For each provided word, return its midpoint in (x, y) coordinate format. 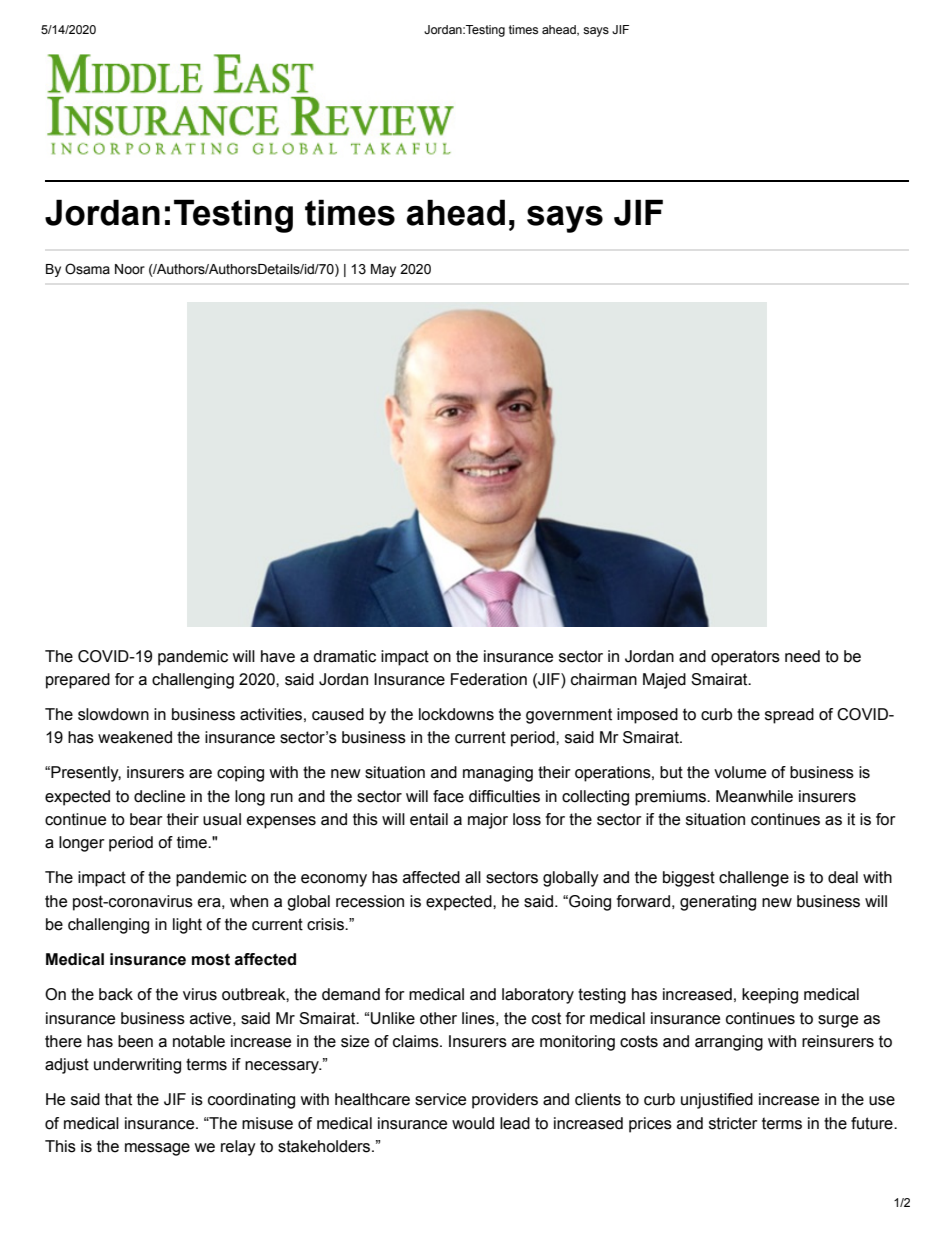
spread (789, 716)
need (802, 656)
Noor (130, 269)
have (278, 656)
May (383, 270)
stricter (733, 1123)
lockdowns (456, 714)
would (473, 1123)
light (187, 926)
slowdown (113, 714)
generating (718, 903)
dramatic (344, 656)
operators (745, 658)
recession (370, 901)
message (157, 1149)
